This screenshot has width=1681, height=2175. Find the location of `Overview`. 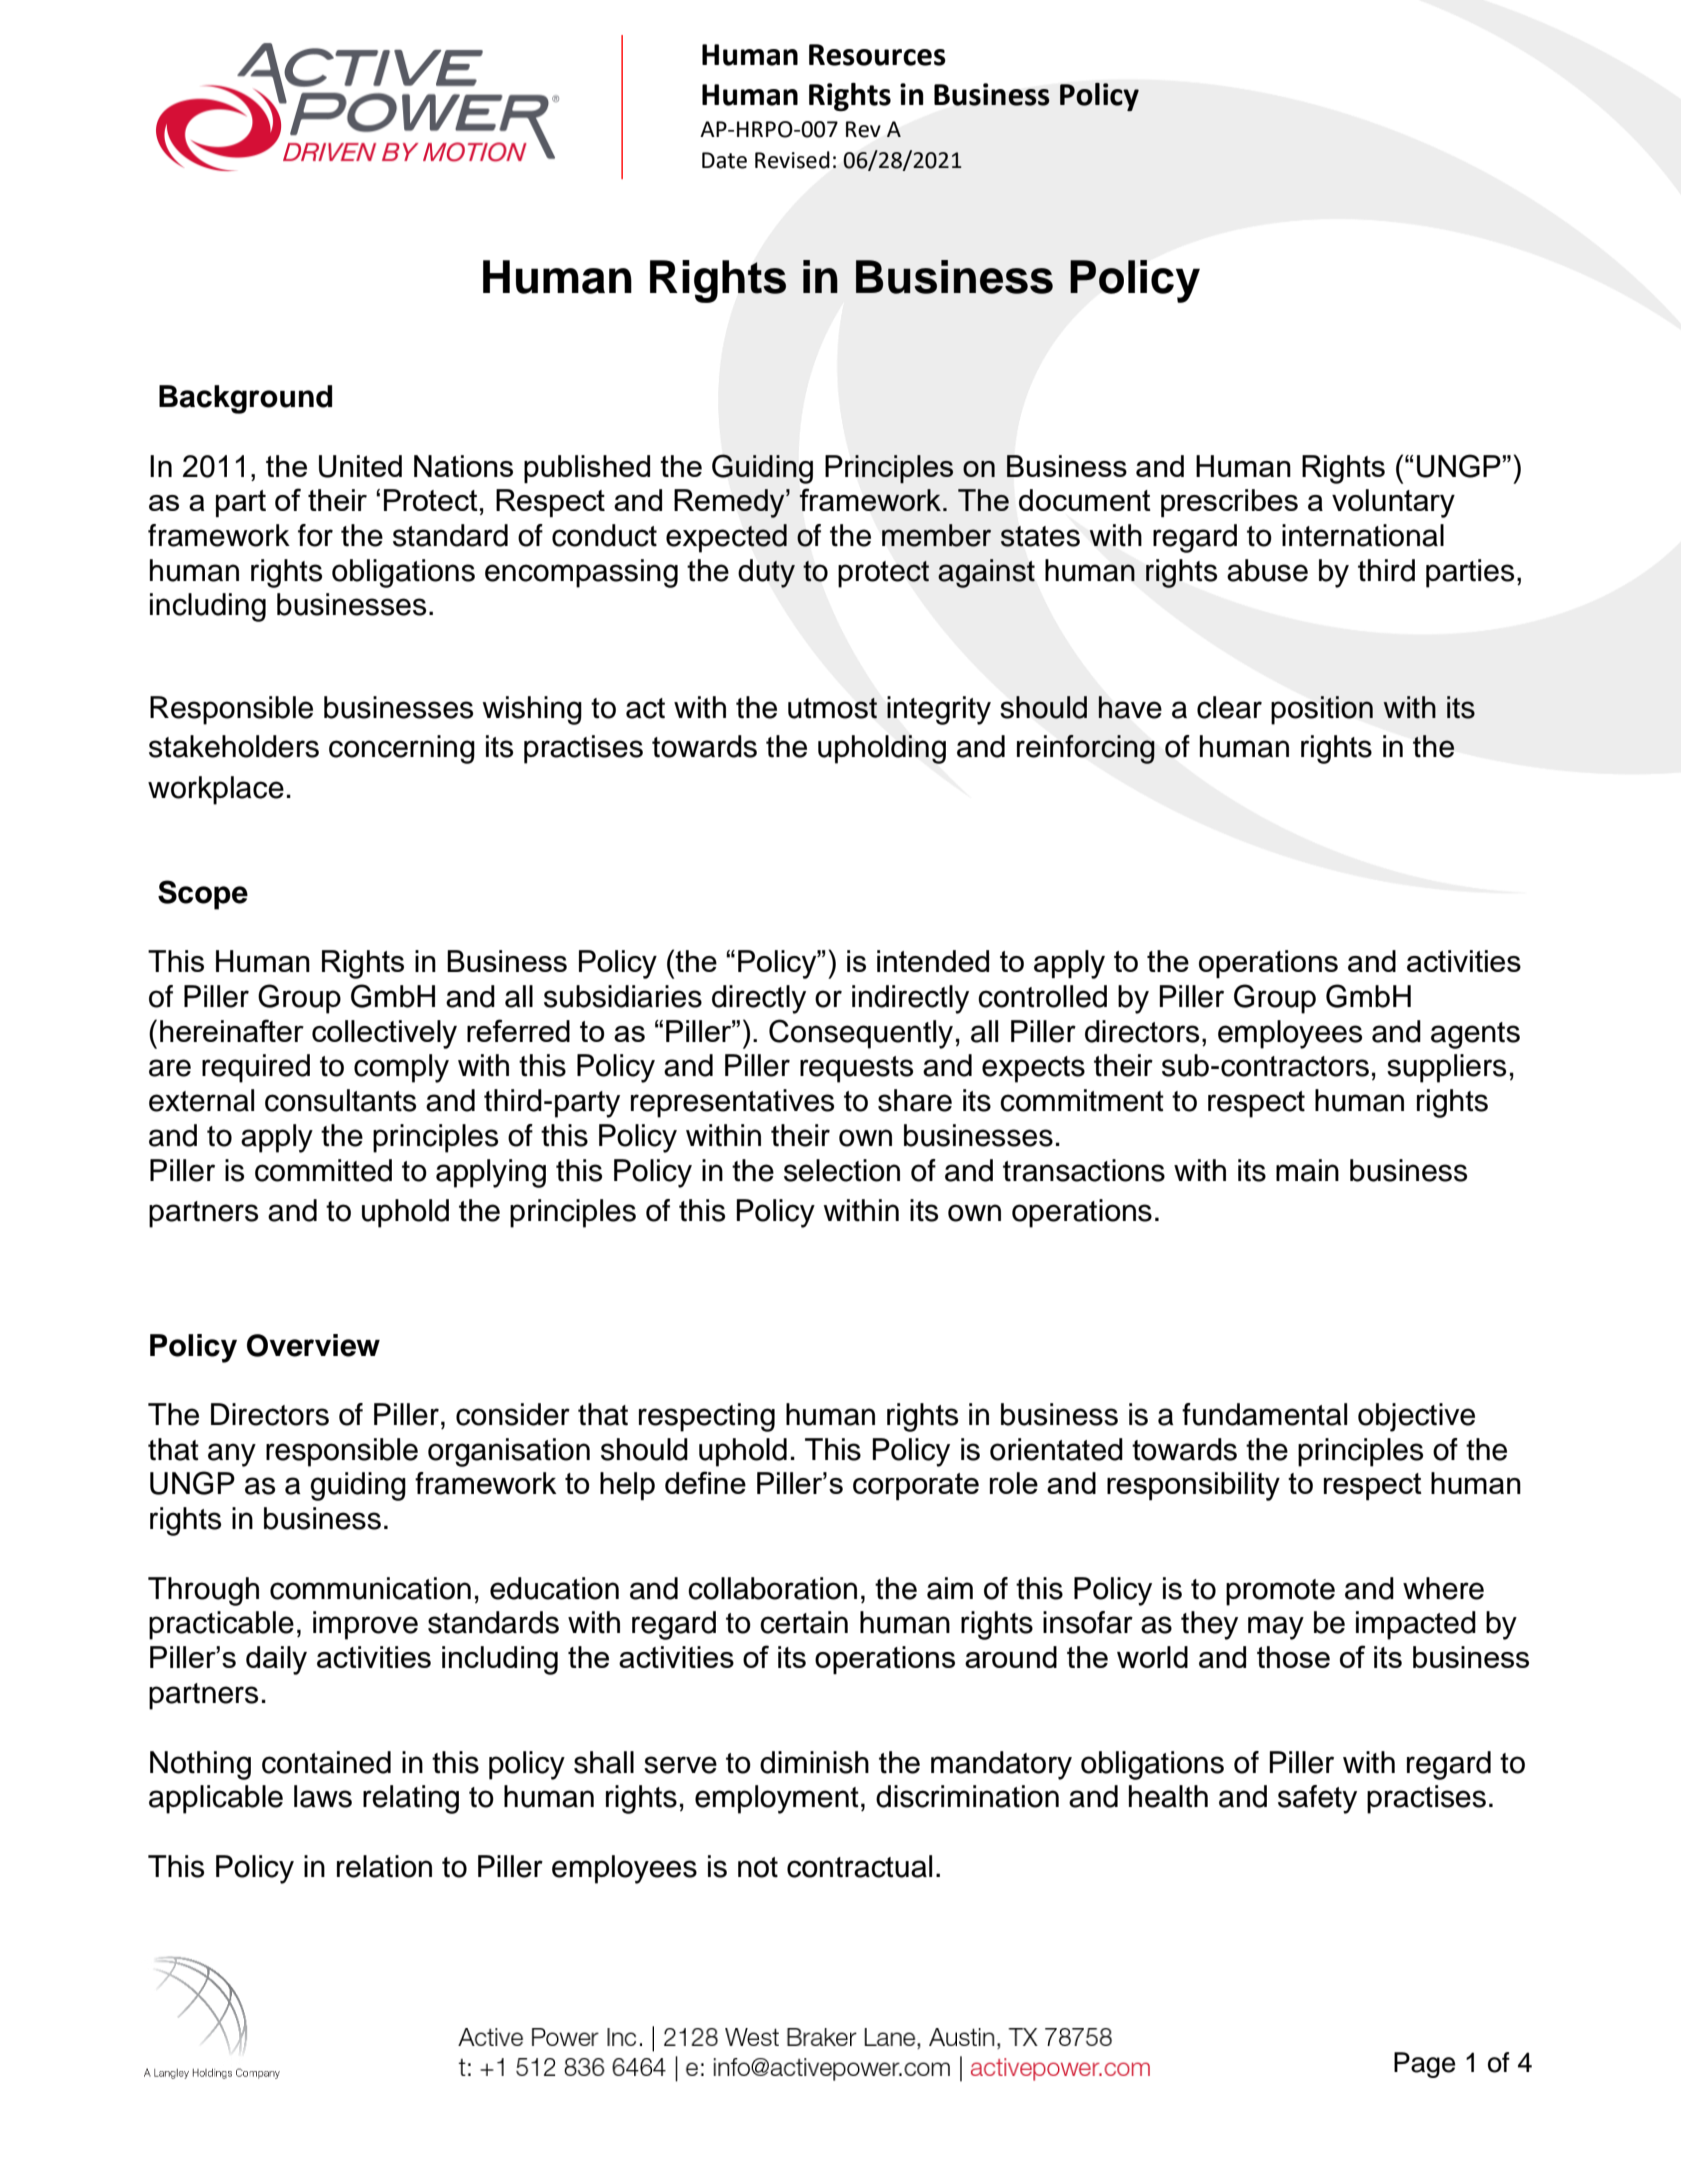

Overview is located at coordinates (313, 1345).
